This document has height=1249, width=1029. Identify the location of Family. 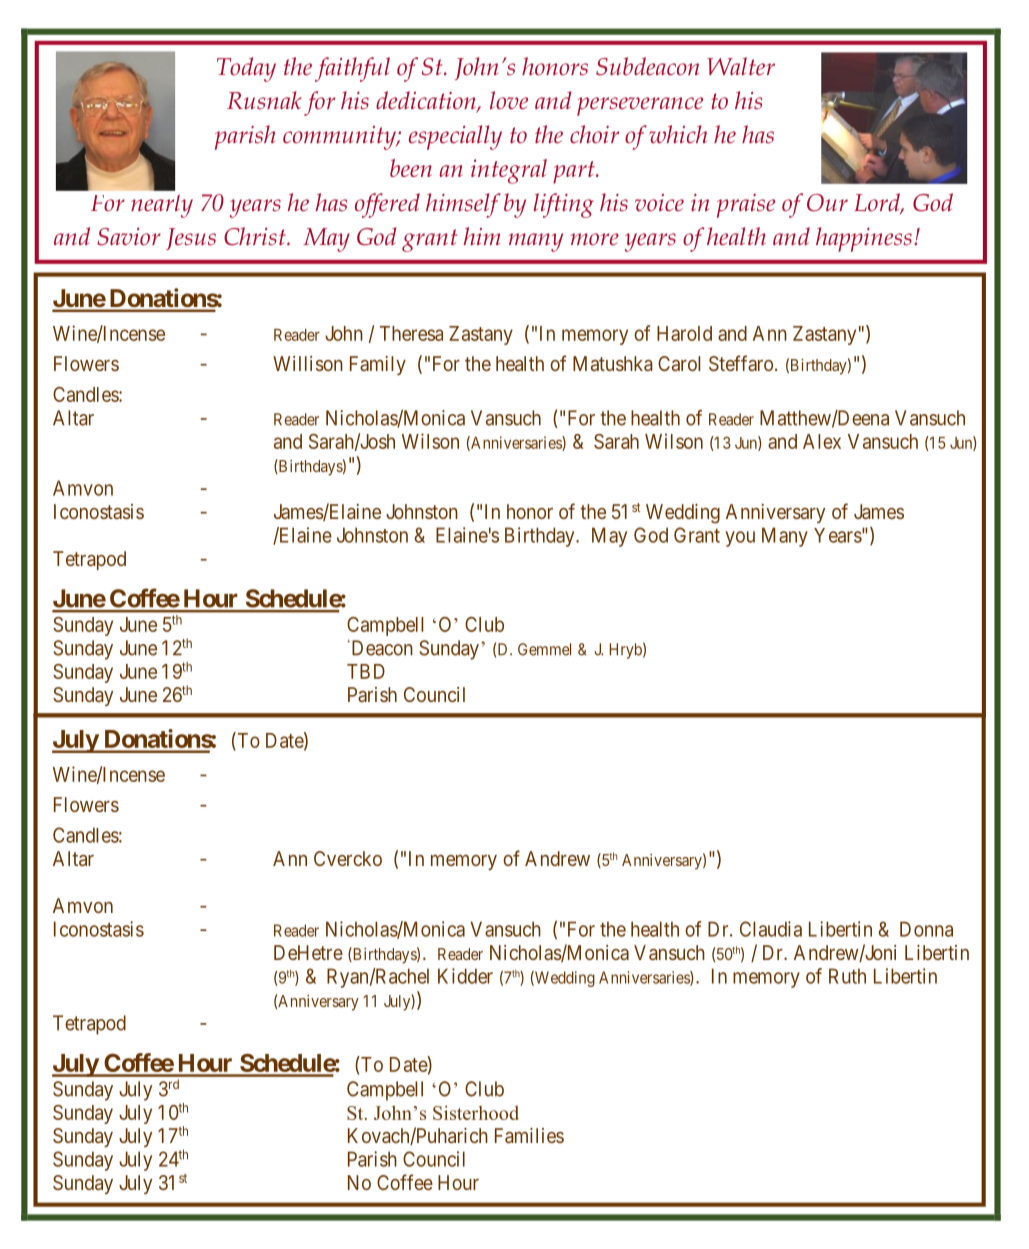
(378, 365).
